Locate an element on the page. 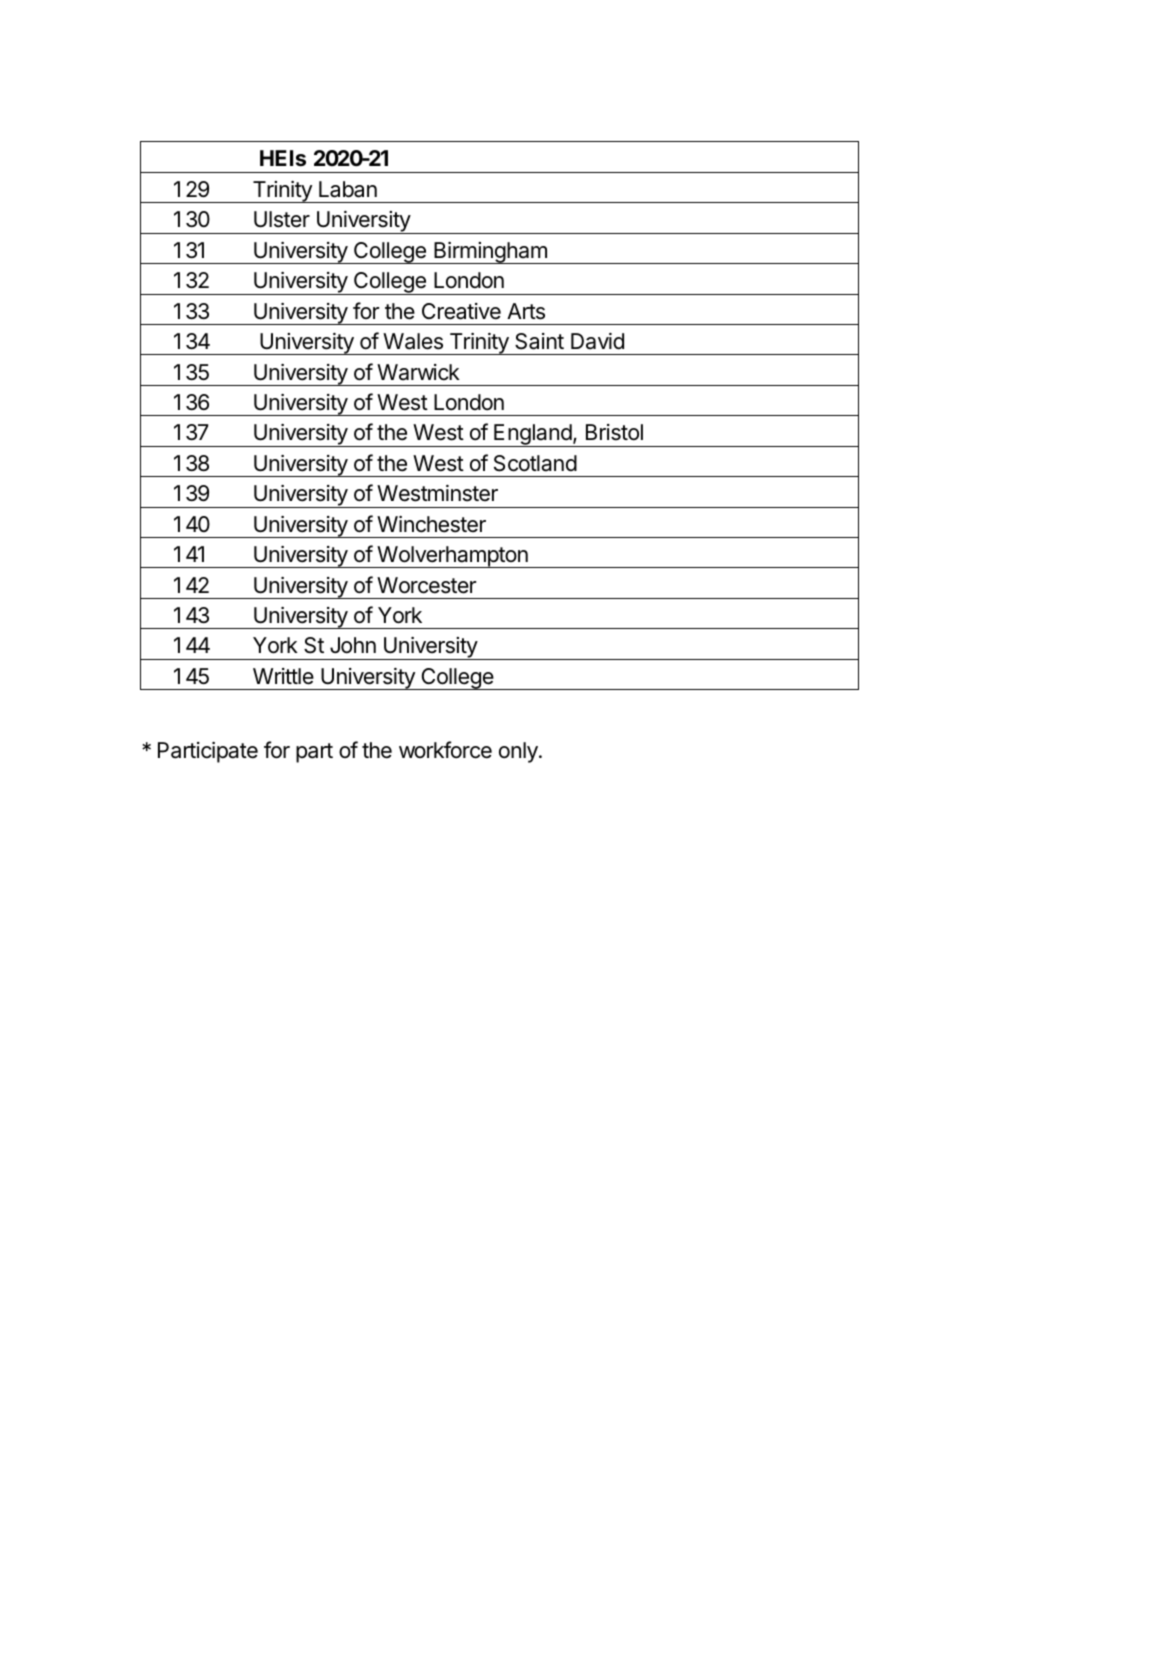 Image resolution: width=1169 pixels, height=1653 pixels. only is located at coordinates (519, 752).
